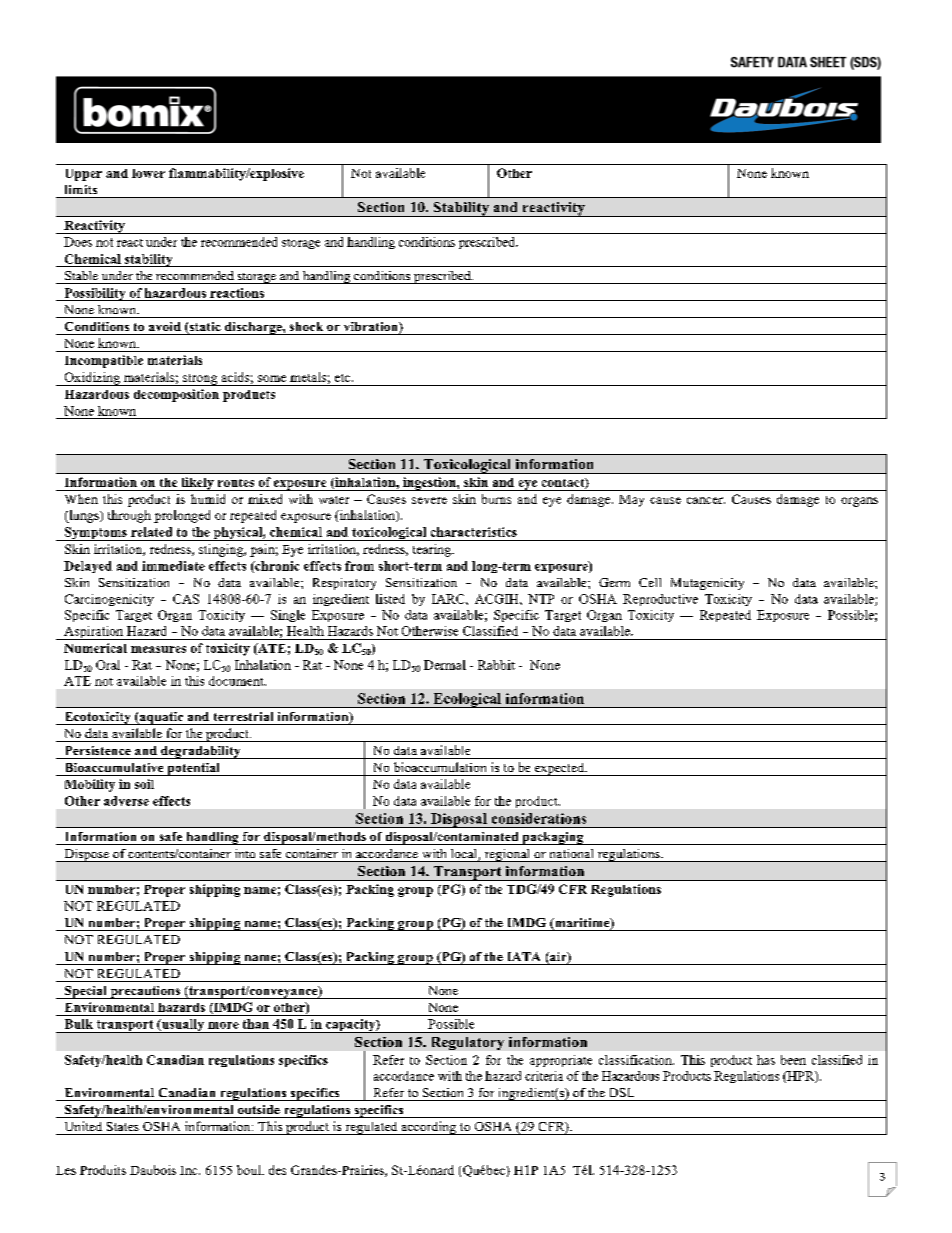  I want to click on DSL, so click(622, 1092).
